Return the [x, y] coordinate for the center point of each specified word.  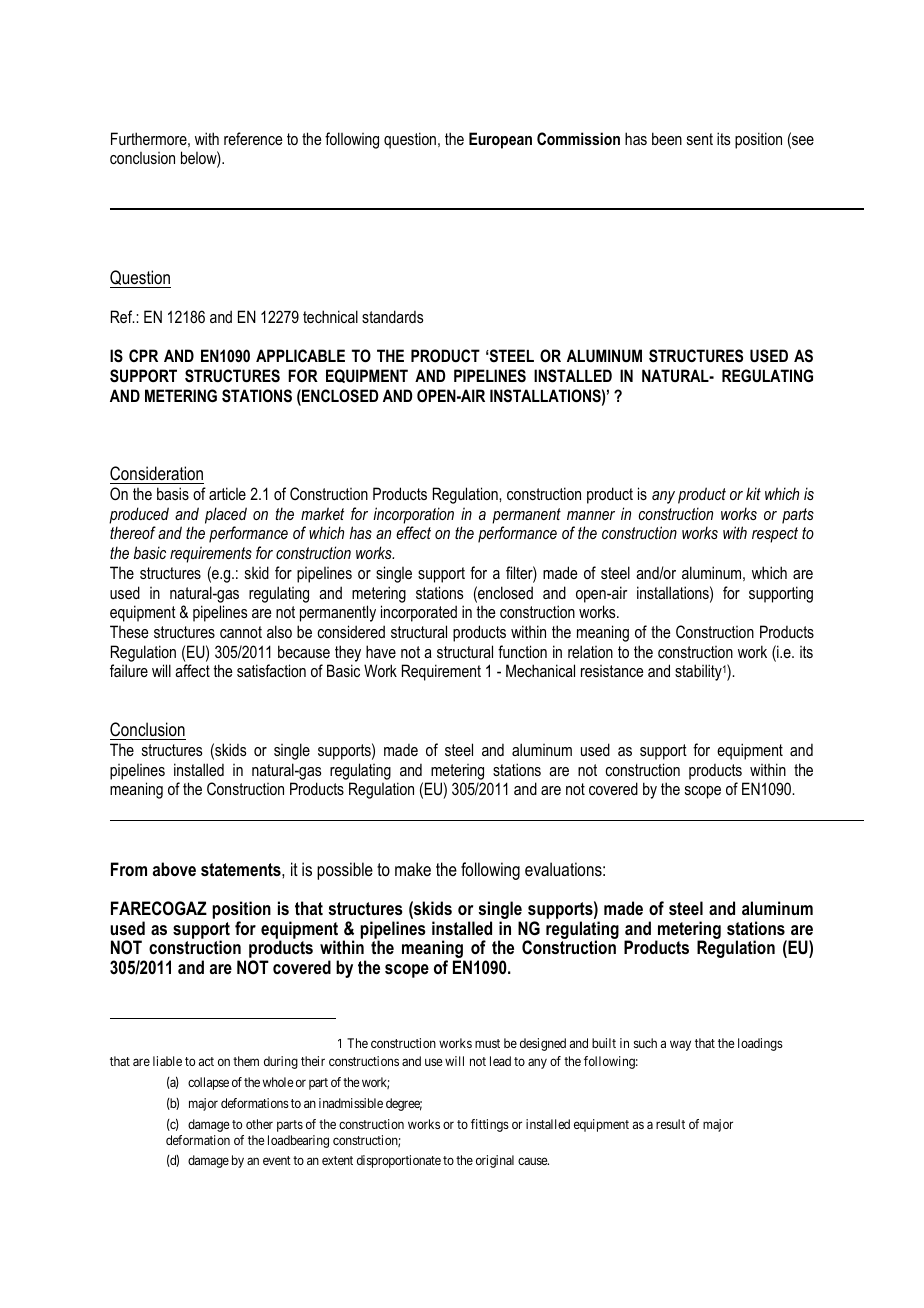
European [500, 140]
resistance [612, 671]
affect [192, 670]
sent [700, 139]
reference [253, 138]
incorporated [419, 613]
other [259, 1124]
